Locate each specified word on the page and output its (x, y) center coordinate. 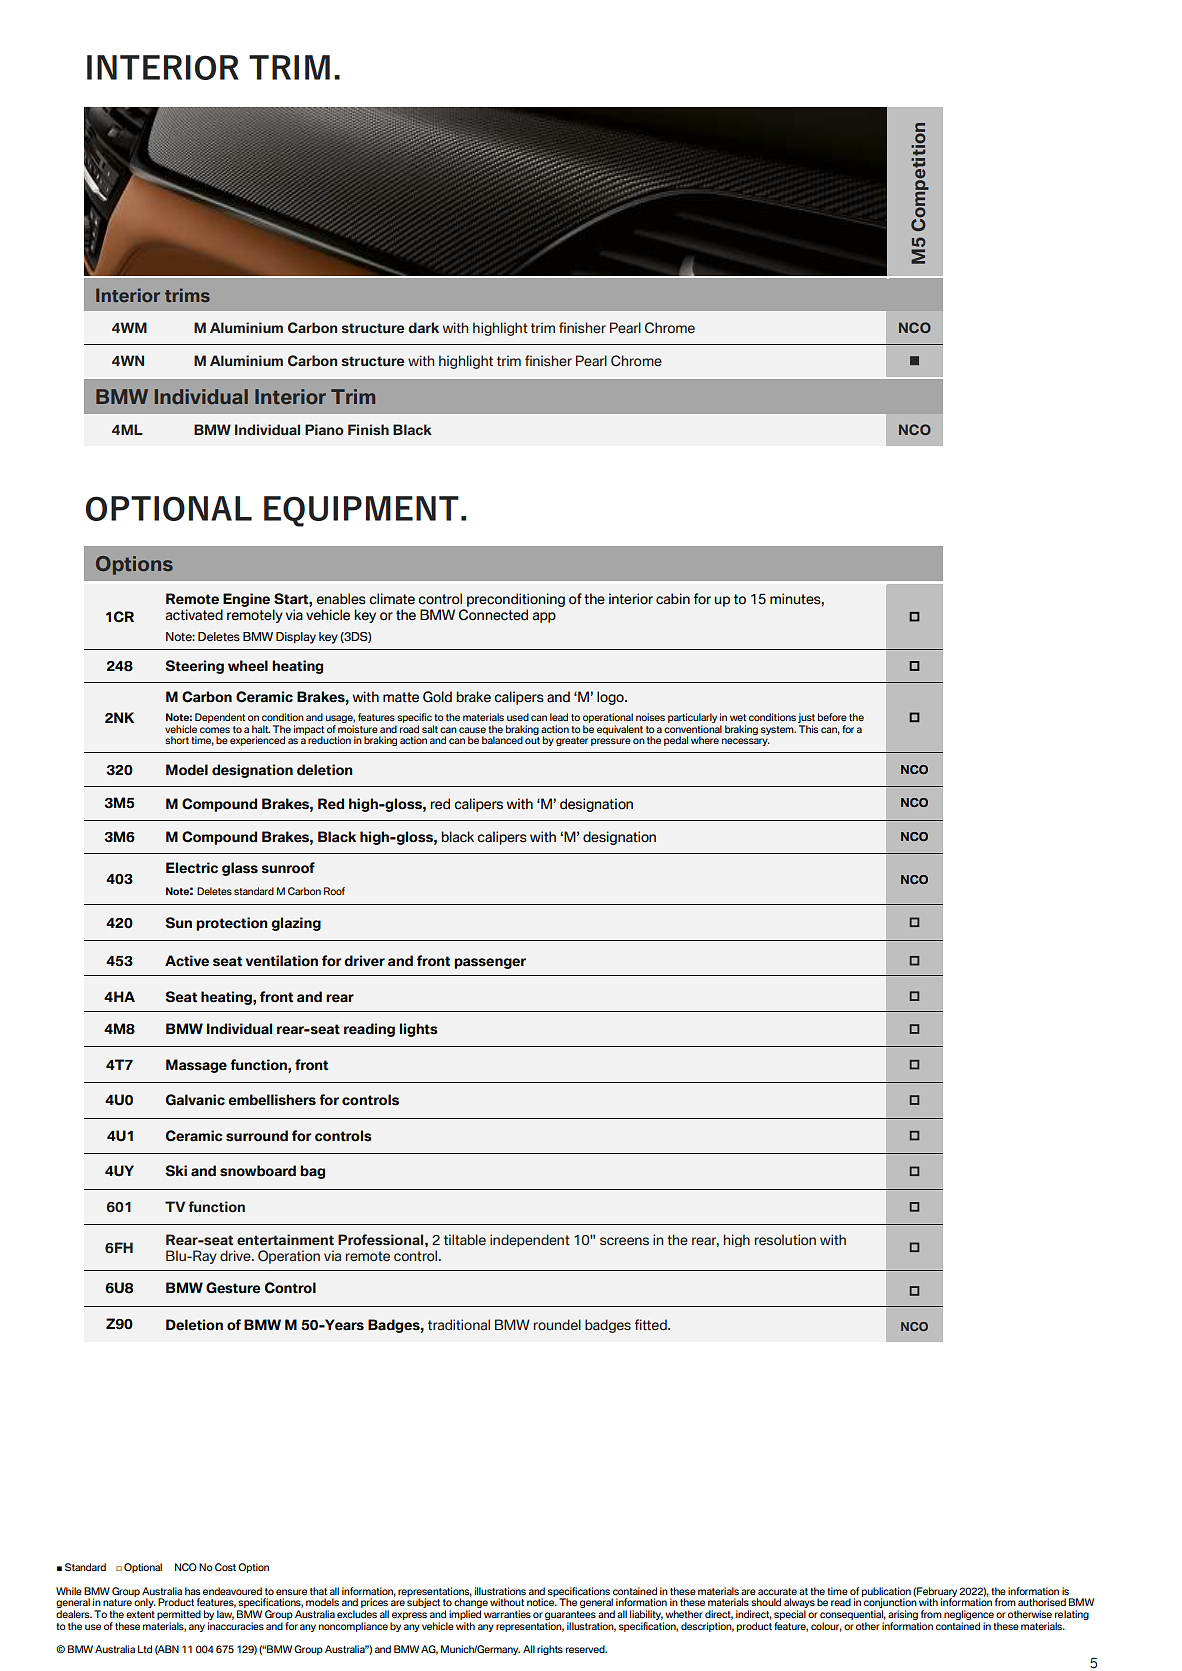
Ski (176, 1171)
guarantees (570, 1617)
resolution (785, 1239)
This (808, 729)
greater (572, 741)
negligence (969, 1616)
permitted (179, 1615)
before (832, 717)
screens (624, 1241)
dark (424, 327)
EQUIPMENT (361, 511)
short (177, 740)
